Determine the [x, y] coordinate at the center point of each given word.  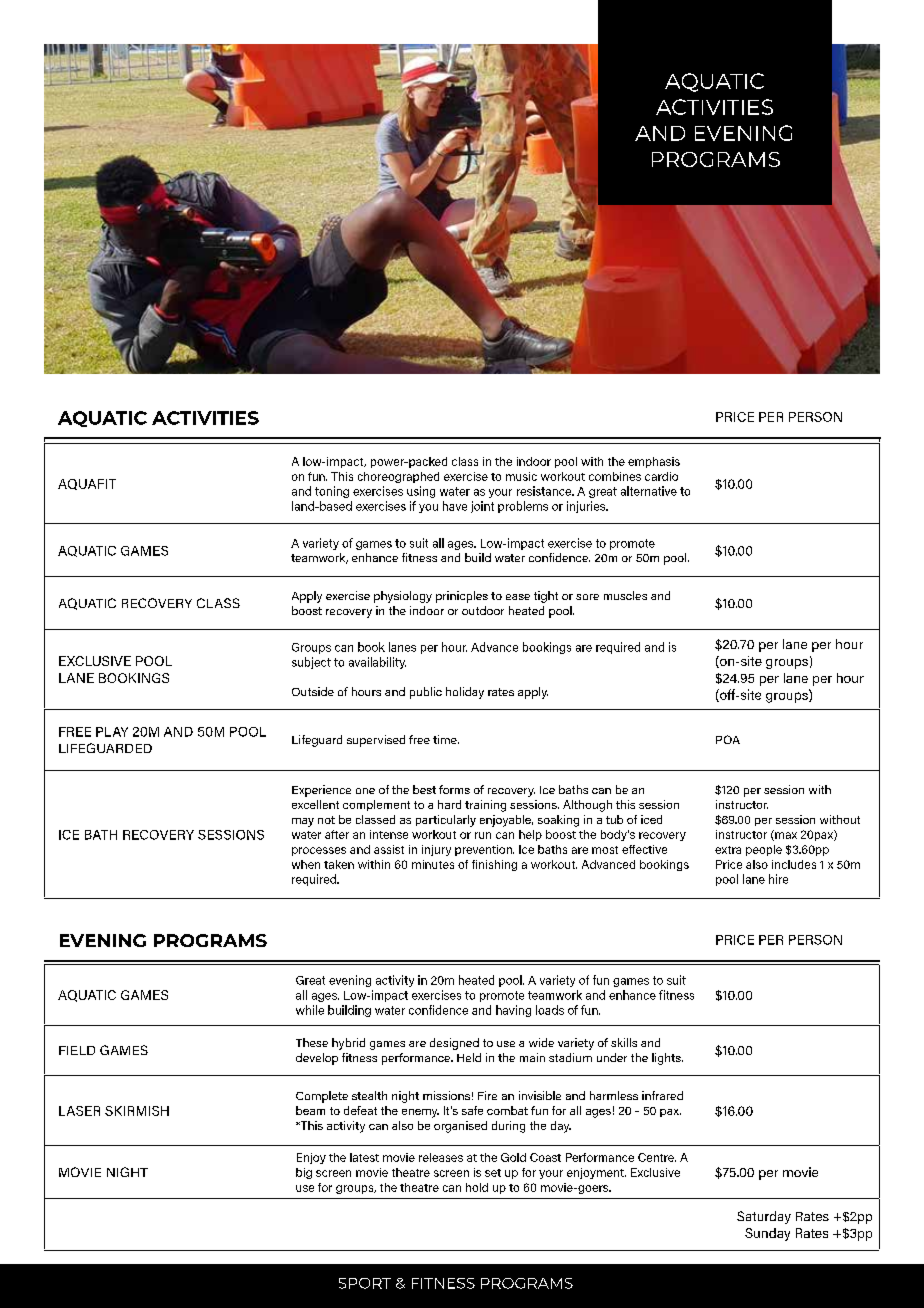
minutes [433, 864]
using [421, 492]
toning [332, 492]
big [304, 1173]
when [306, 864]
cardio [661, 476]
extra [728, 850]
